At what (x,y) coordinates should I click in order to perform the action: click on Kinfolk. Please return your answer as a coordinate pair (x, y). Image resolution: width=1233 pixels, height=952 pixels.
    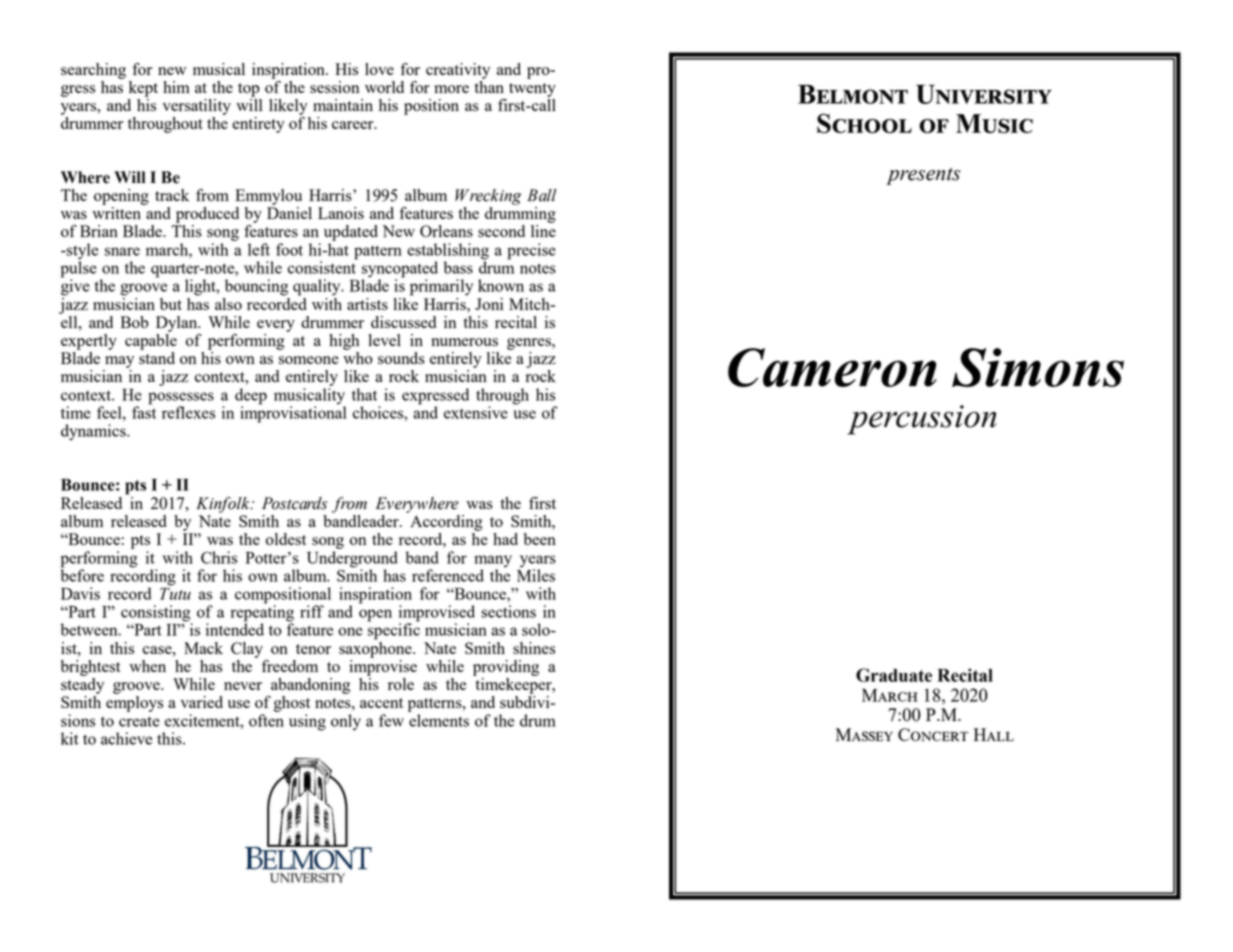
    Looking at the image, I should click on (224, 505).
